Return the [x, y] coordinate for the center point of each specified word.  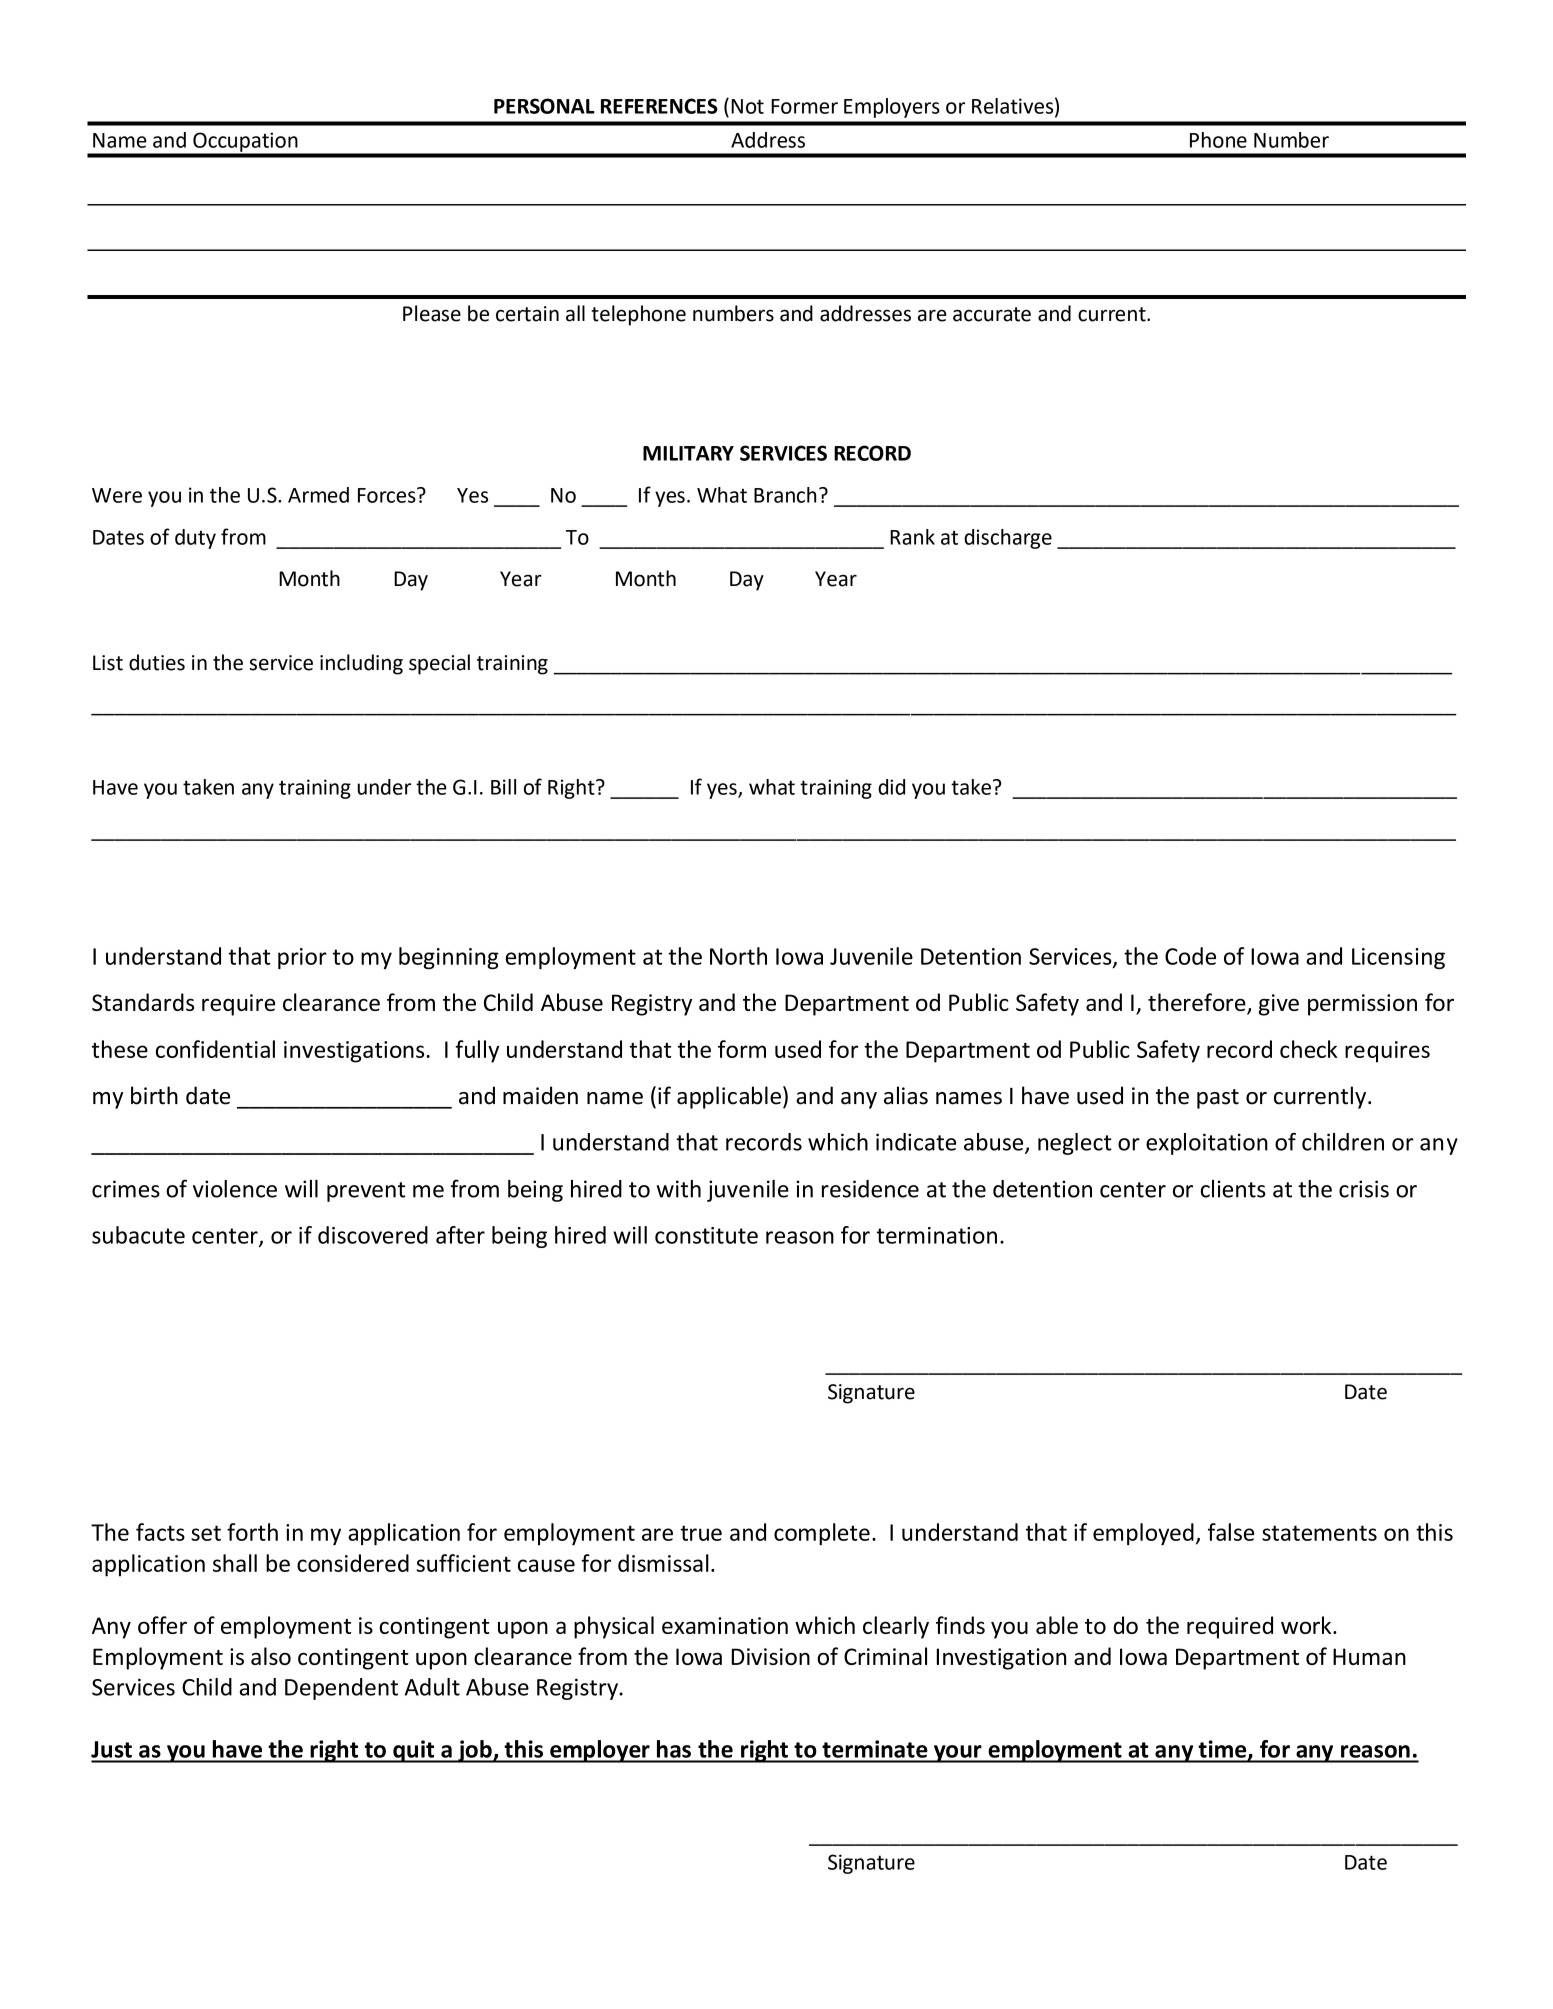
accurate [992, 314]
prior [302, 958]
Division [770, 1656]
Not [747, 106]
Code [1190, 956]
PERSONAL [544, 106]
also [271, 1656]
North [738, 956]
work [1307, 1625]
